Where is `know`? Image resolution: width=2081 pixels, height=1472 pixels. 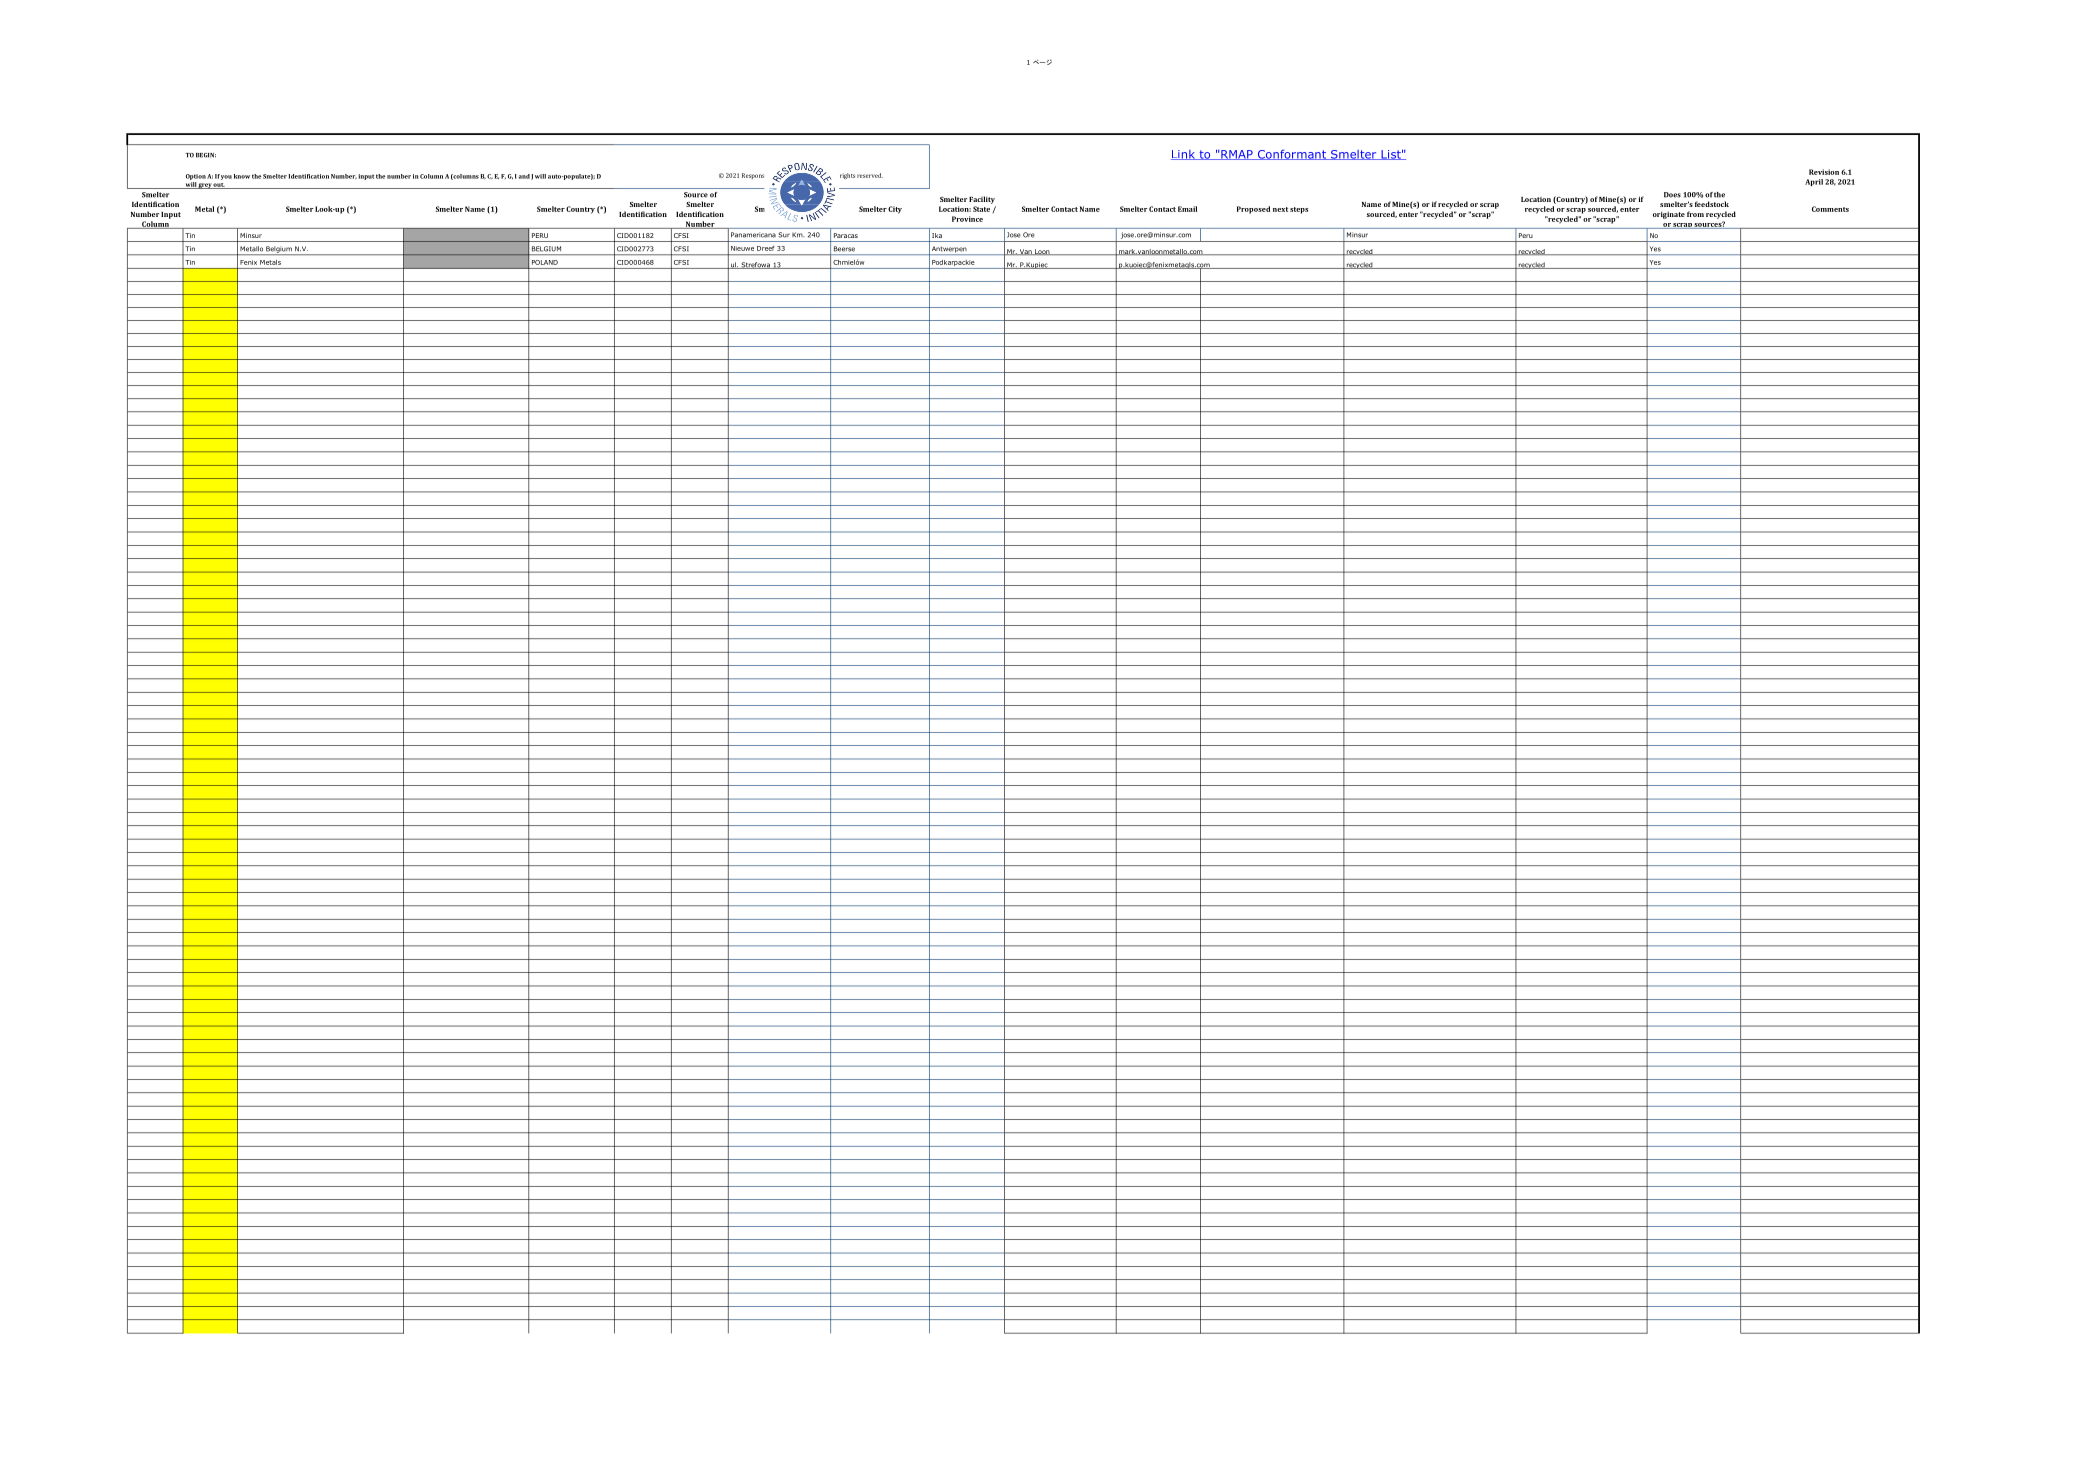 know is located at coordinates (242, 176).
